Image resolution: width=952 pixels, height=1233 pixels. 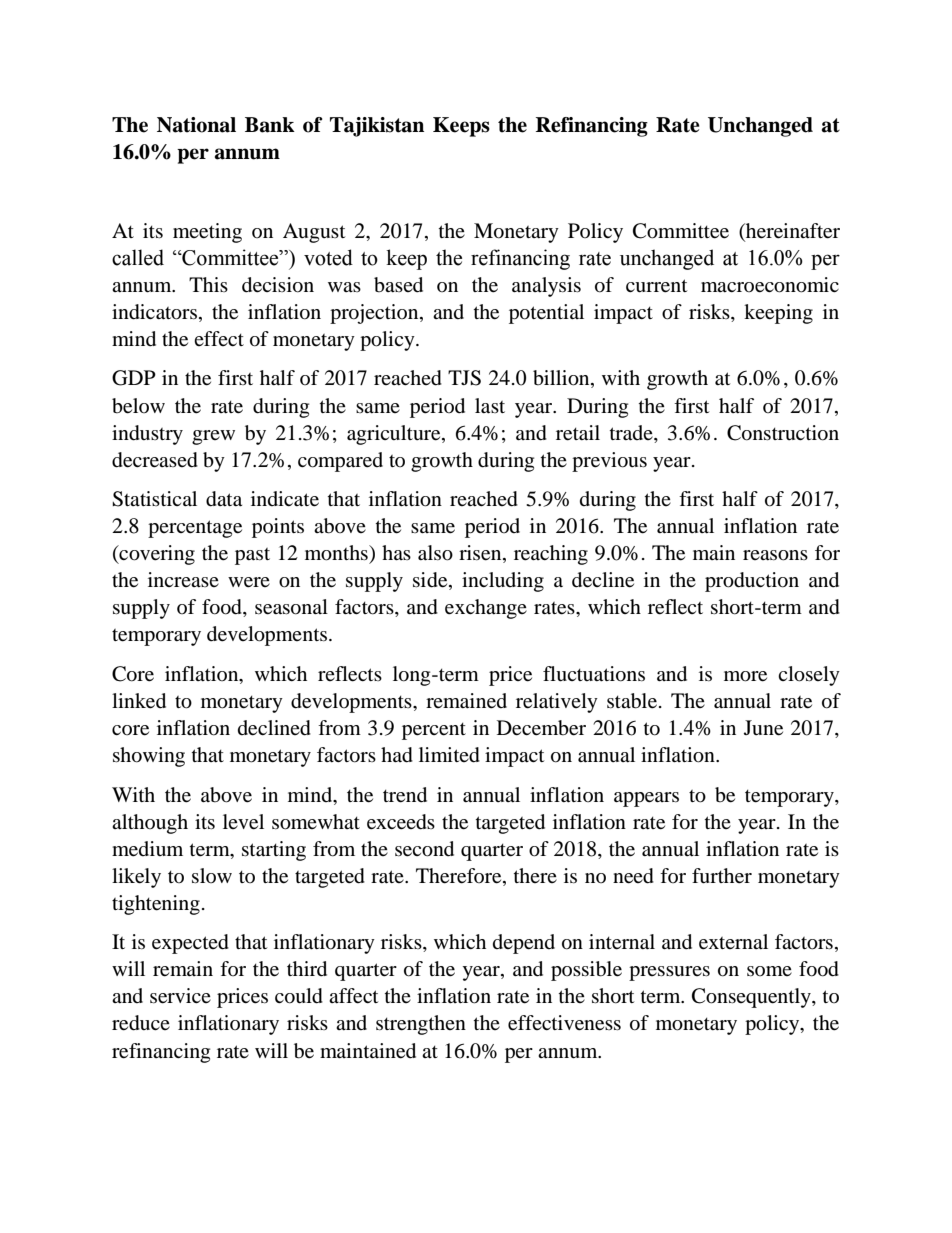 I want to click on grew, so click(x=213, y=437).
